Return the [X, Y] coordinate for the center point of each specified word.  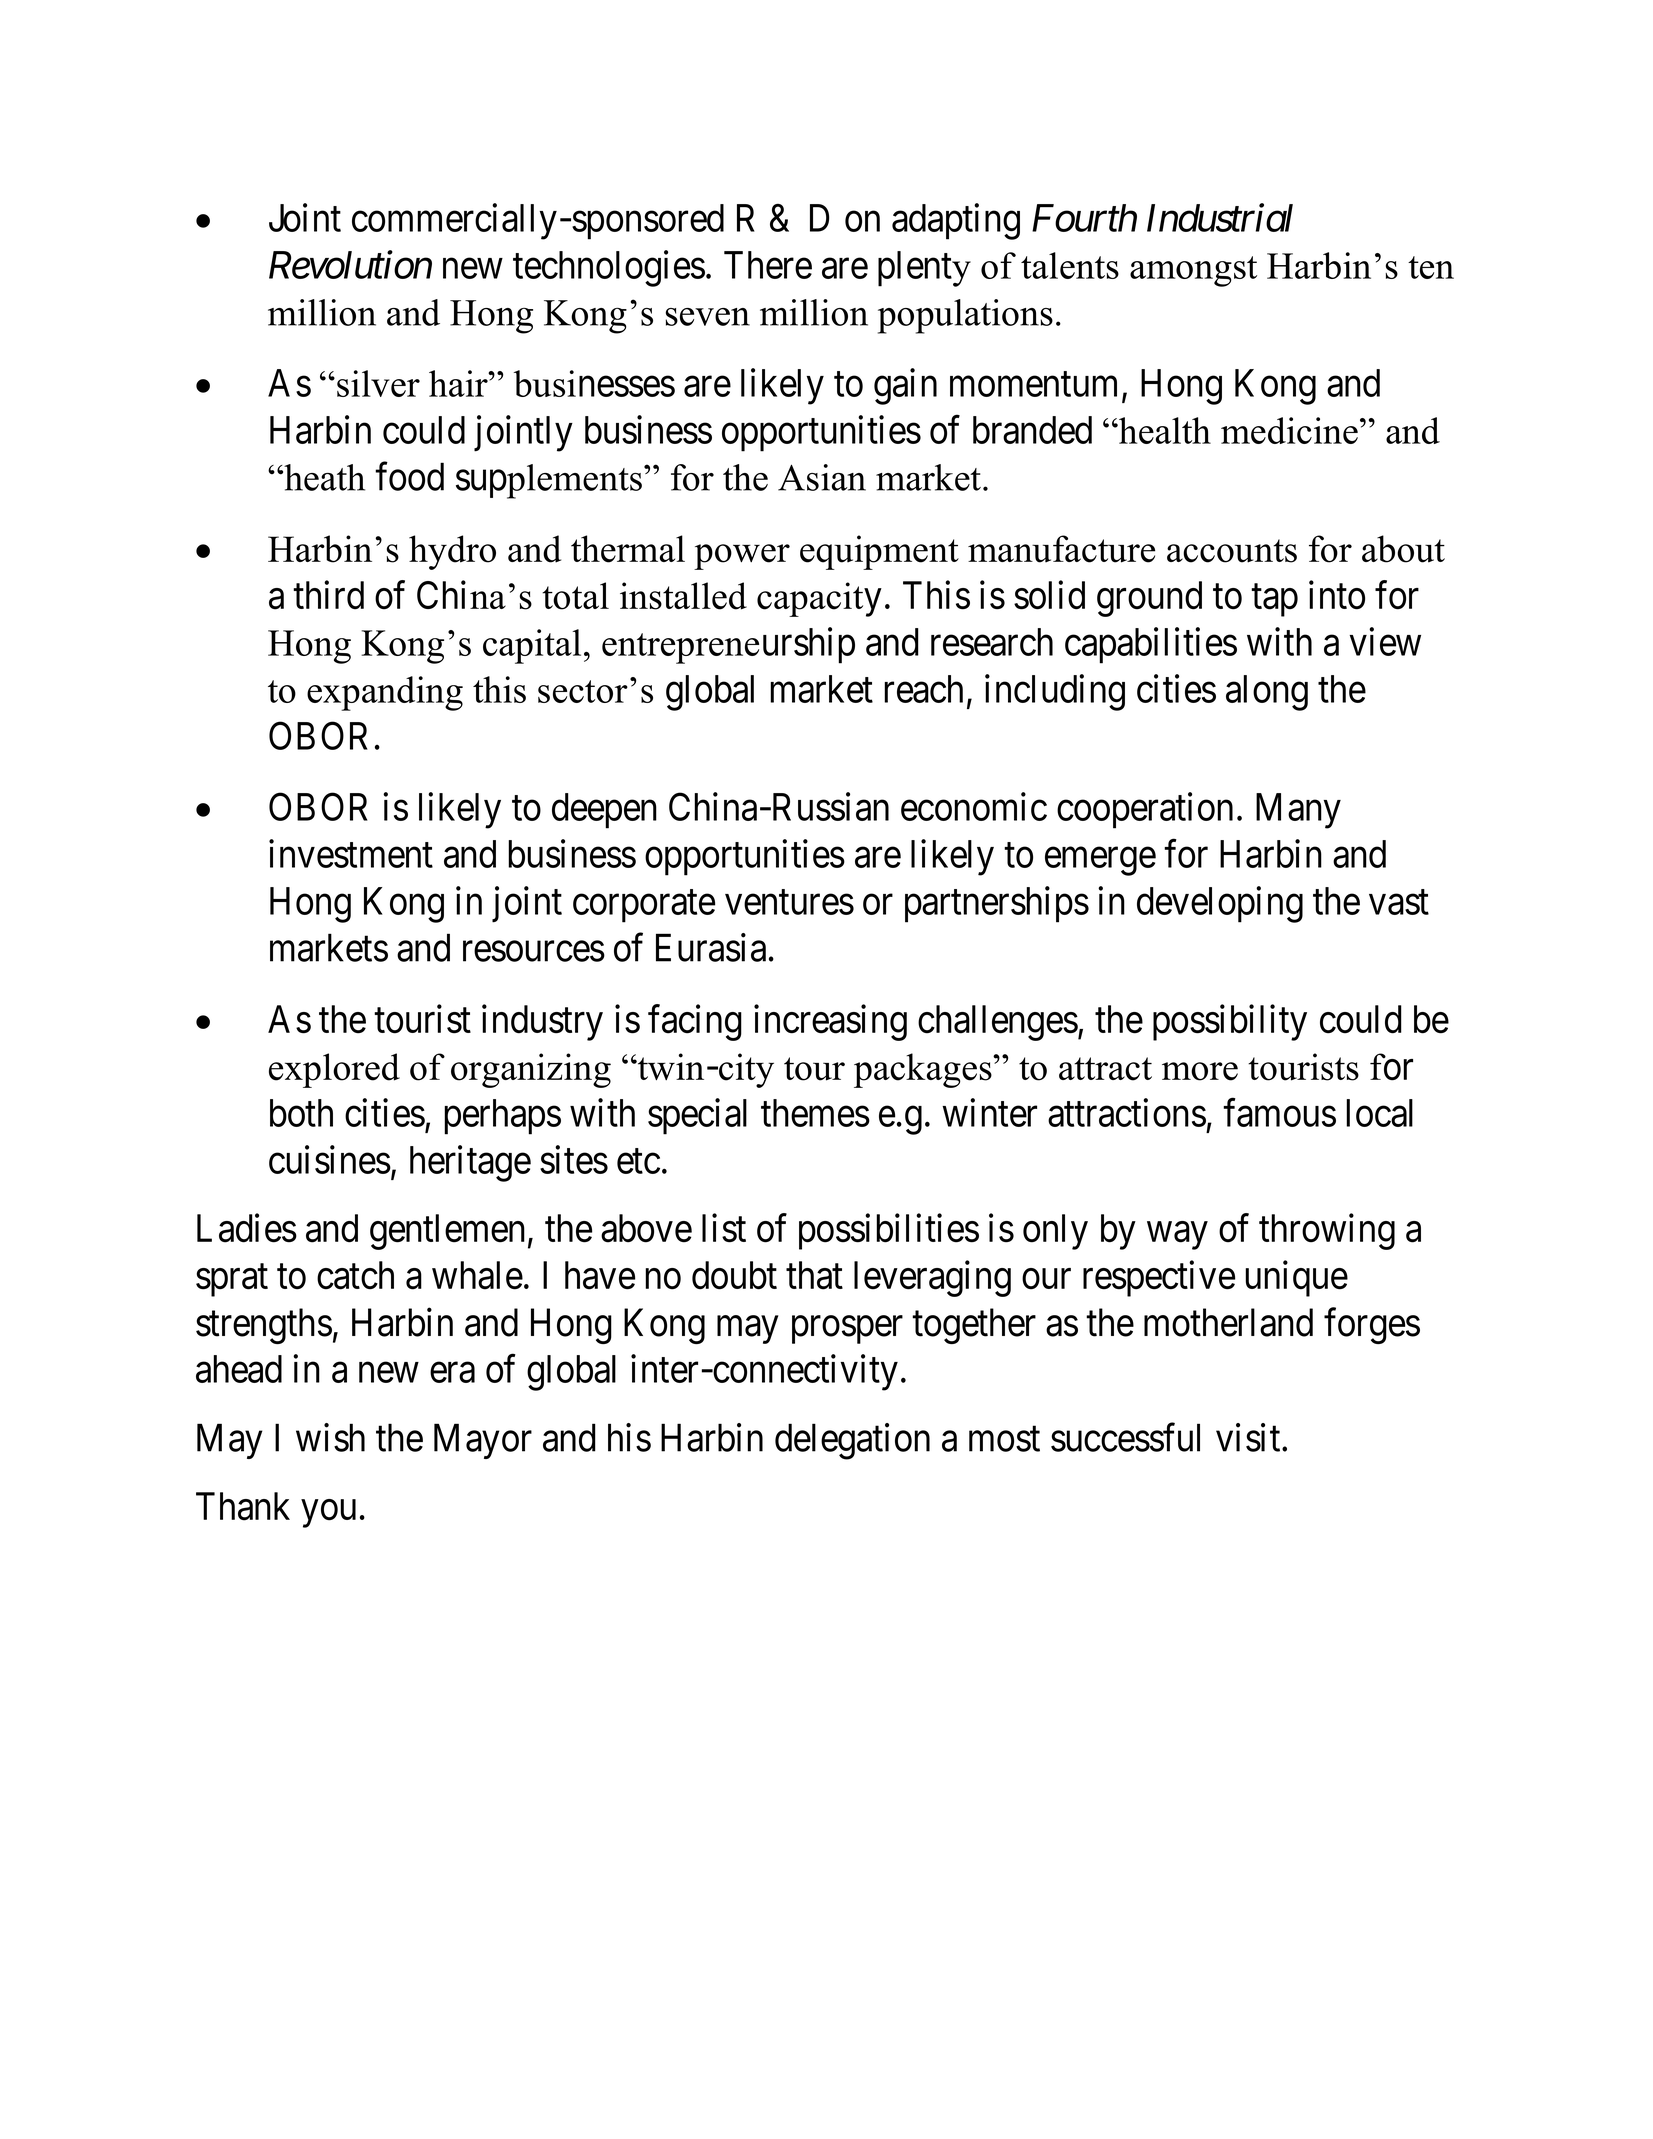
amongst [1193, 271]
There [768, 265]
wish [330, 1437]
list [724, 1228]
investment [351, 853]
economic [974, 806]
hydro [452, 552]
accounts [1232, 551]
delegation [852, 1441]
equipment [879, 552]
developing [1220, 904]
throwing [1327, 1232]
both [301, 1113]
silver [378, 383]
